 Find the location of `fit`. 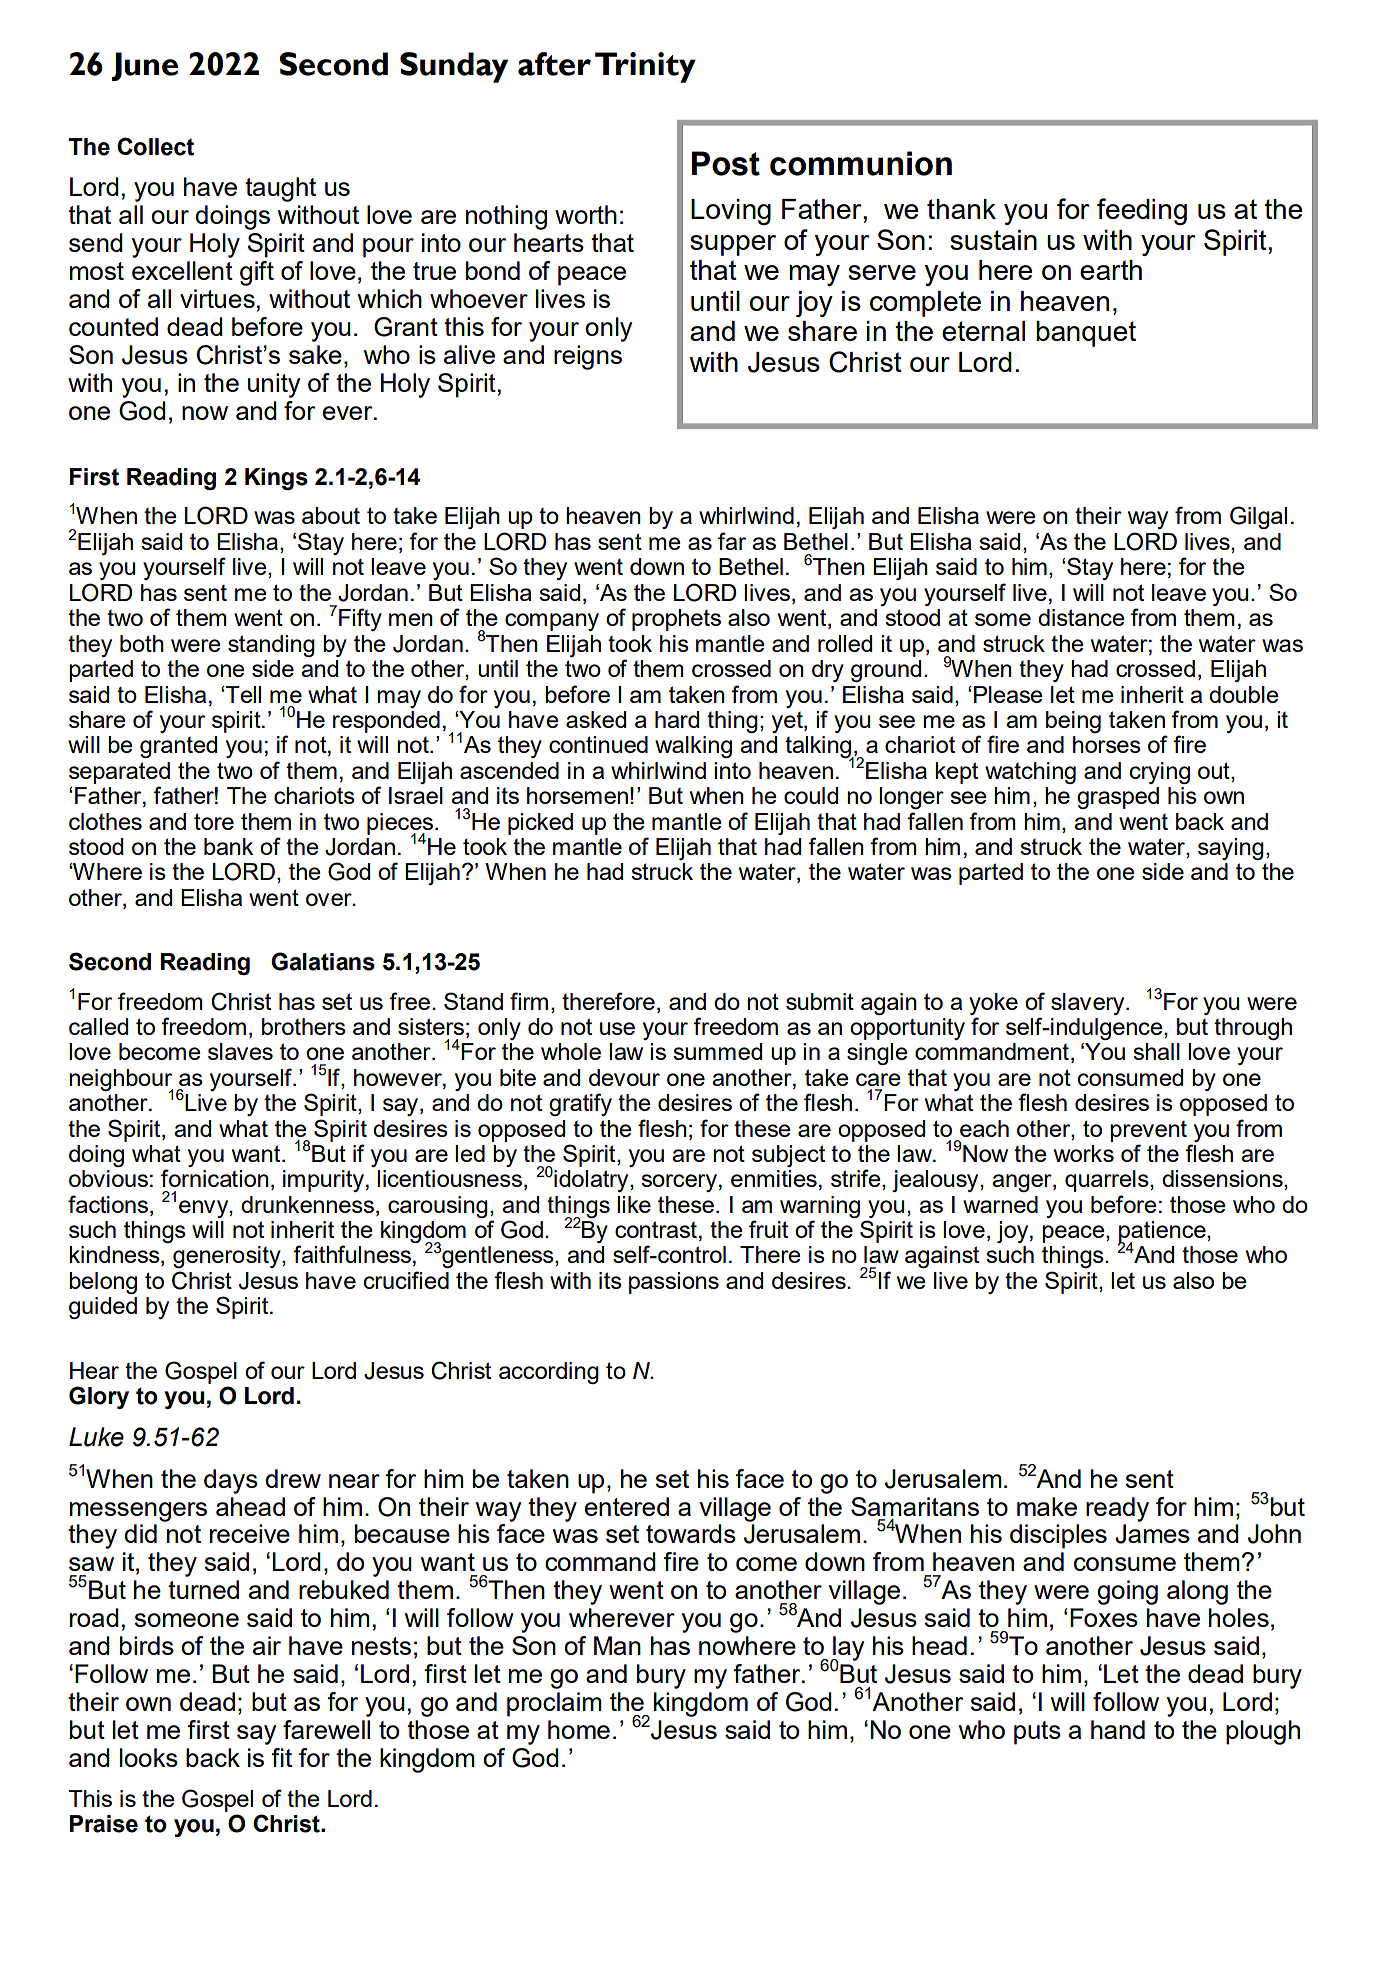

fit is located at coordinates (281, 1757).
